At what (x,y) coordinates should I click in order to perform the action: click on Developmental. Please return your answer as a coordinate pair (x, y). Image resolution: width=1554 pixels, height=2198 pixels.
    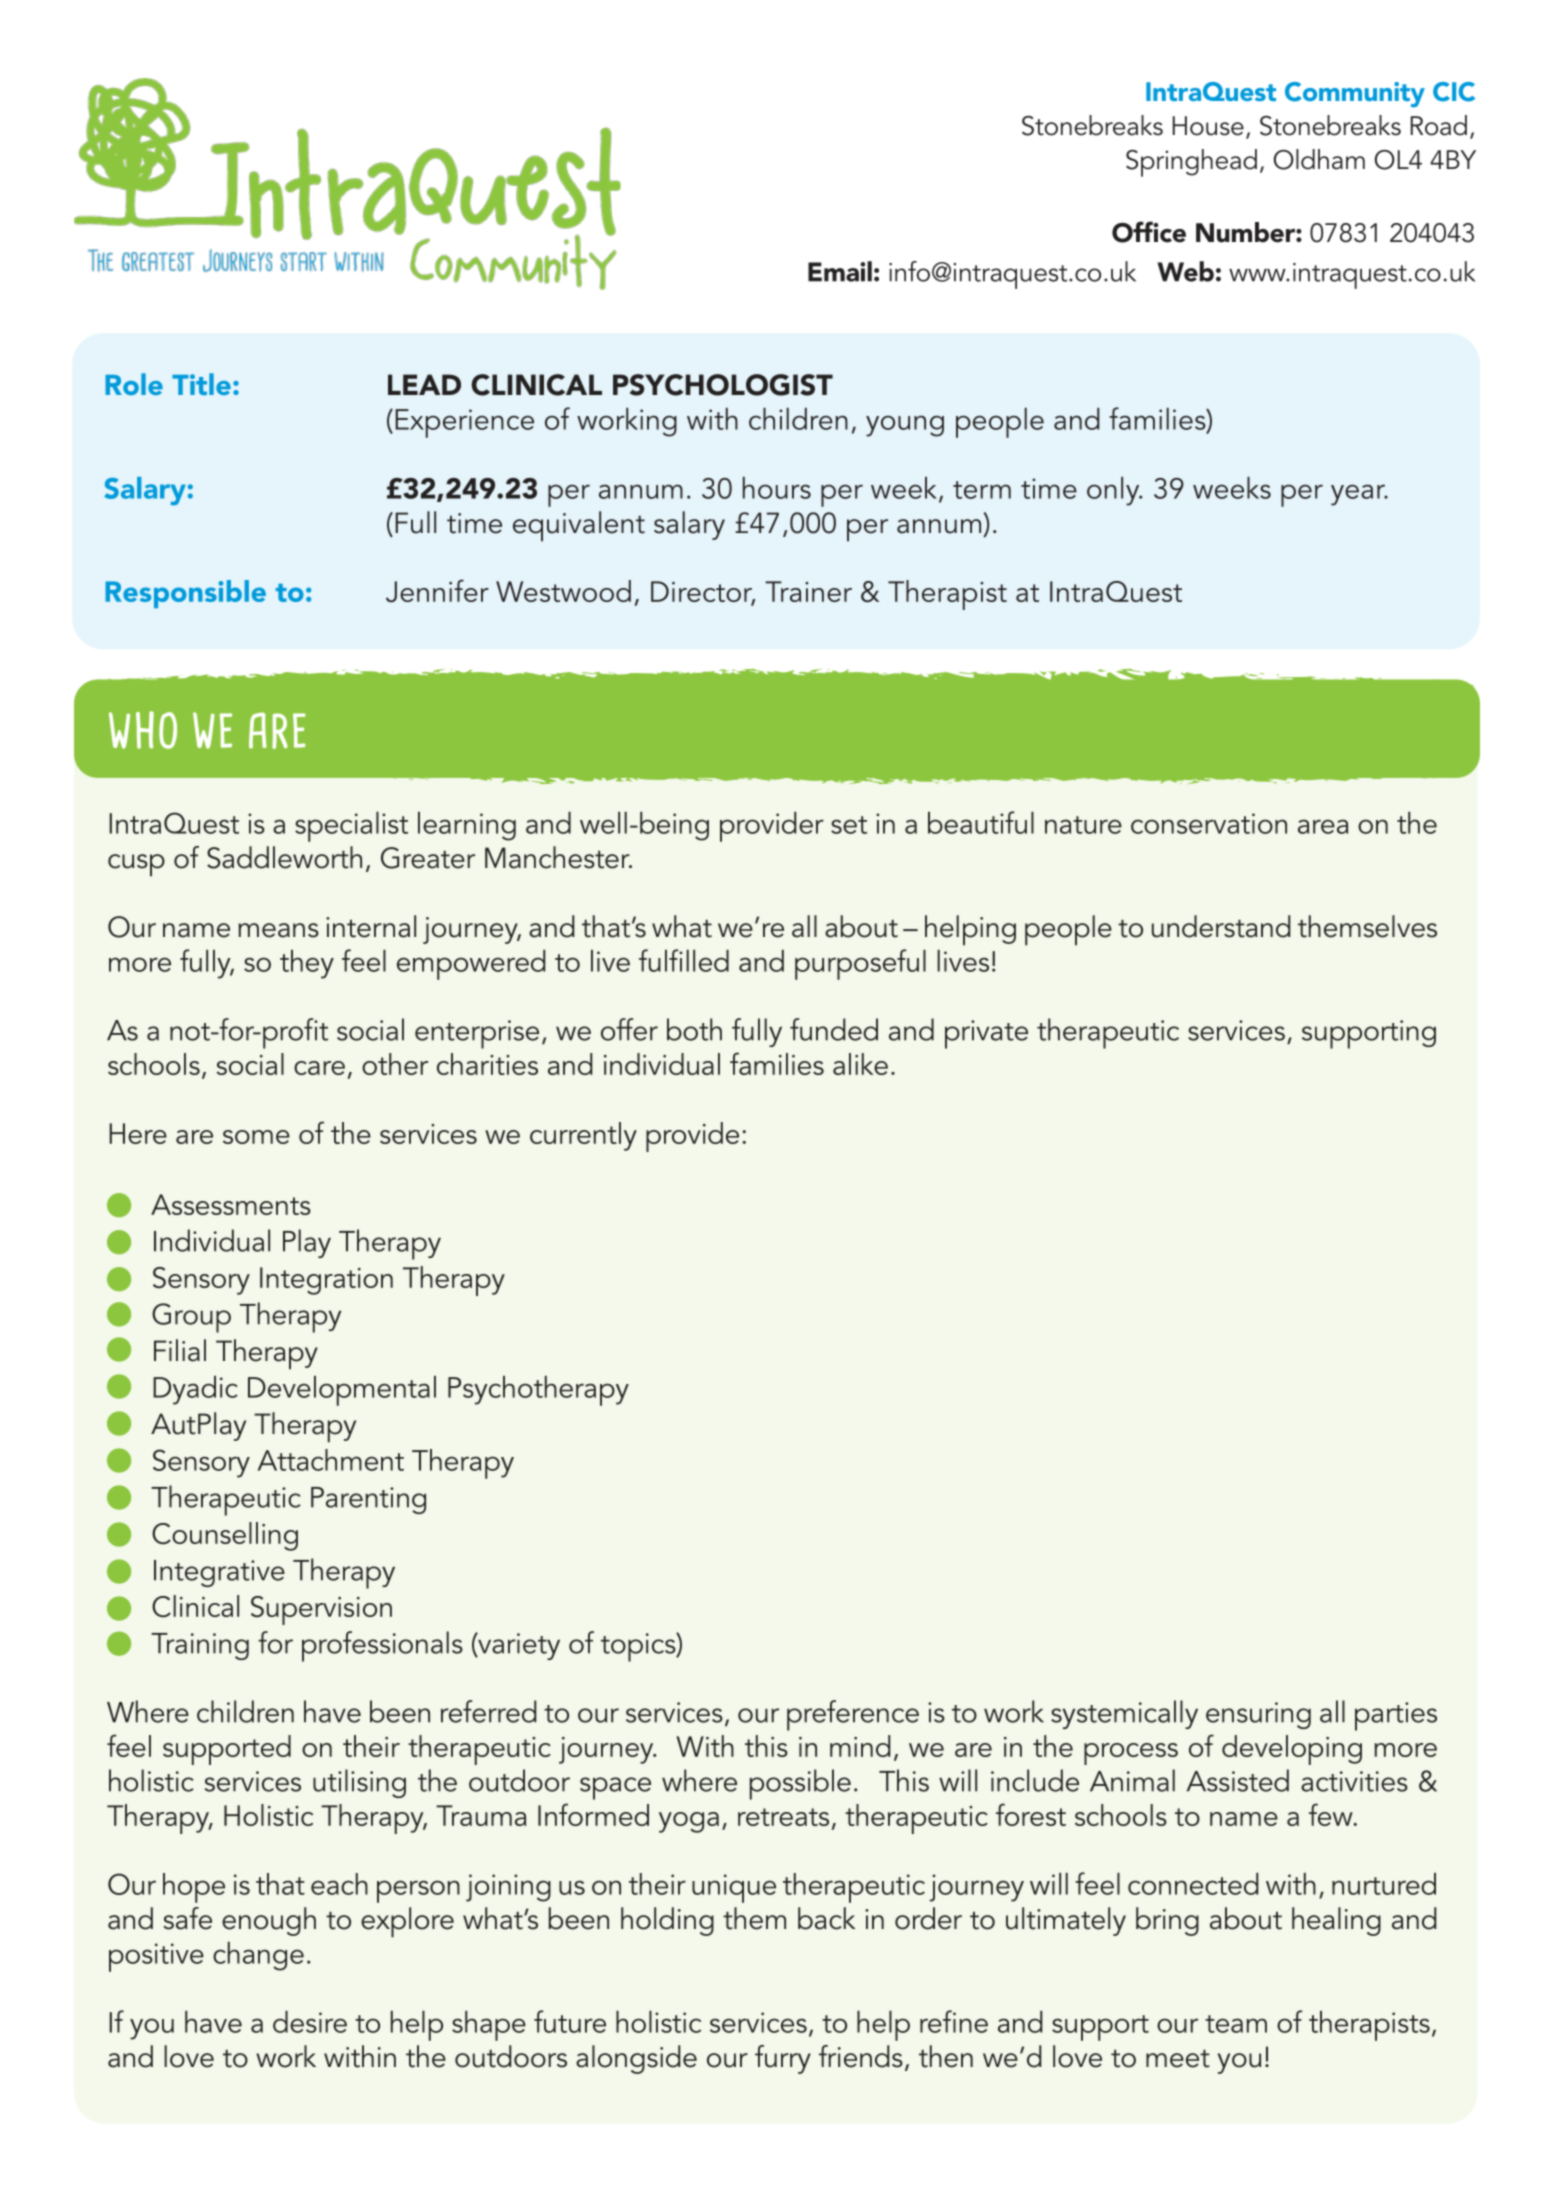
    Looking at the image, I should click on (342, 1391).
